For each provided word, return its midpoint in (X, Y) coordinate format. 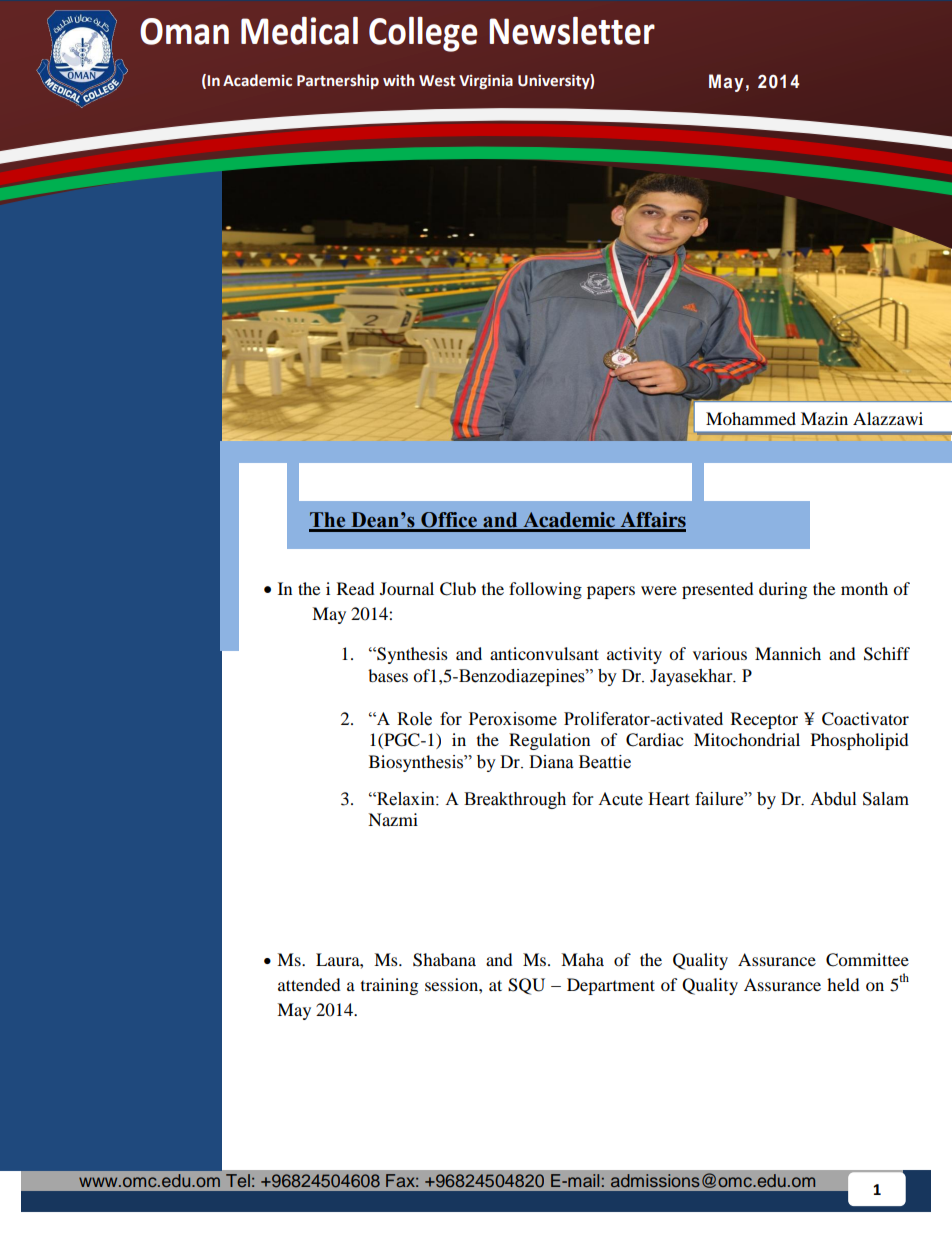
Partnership (338, 81)
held (843, 984)
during (783, 590)
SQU (526, 986)
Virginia (486, 81)
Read (356, 588)
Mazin (824, 418)
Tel (238, 1180)
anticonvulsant (544, 653)
